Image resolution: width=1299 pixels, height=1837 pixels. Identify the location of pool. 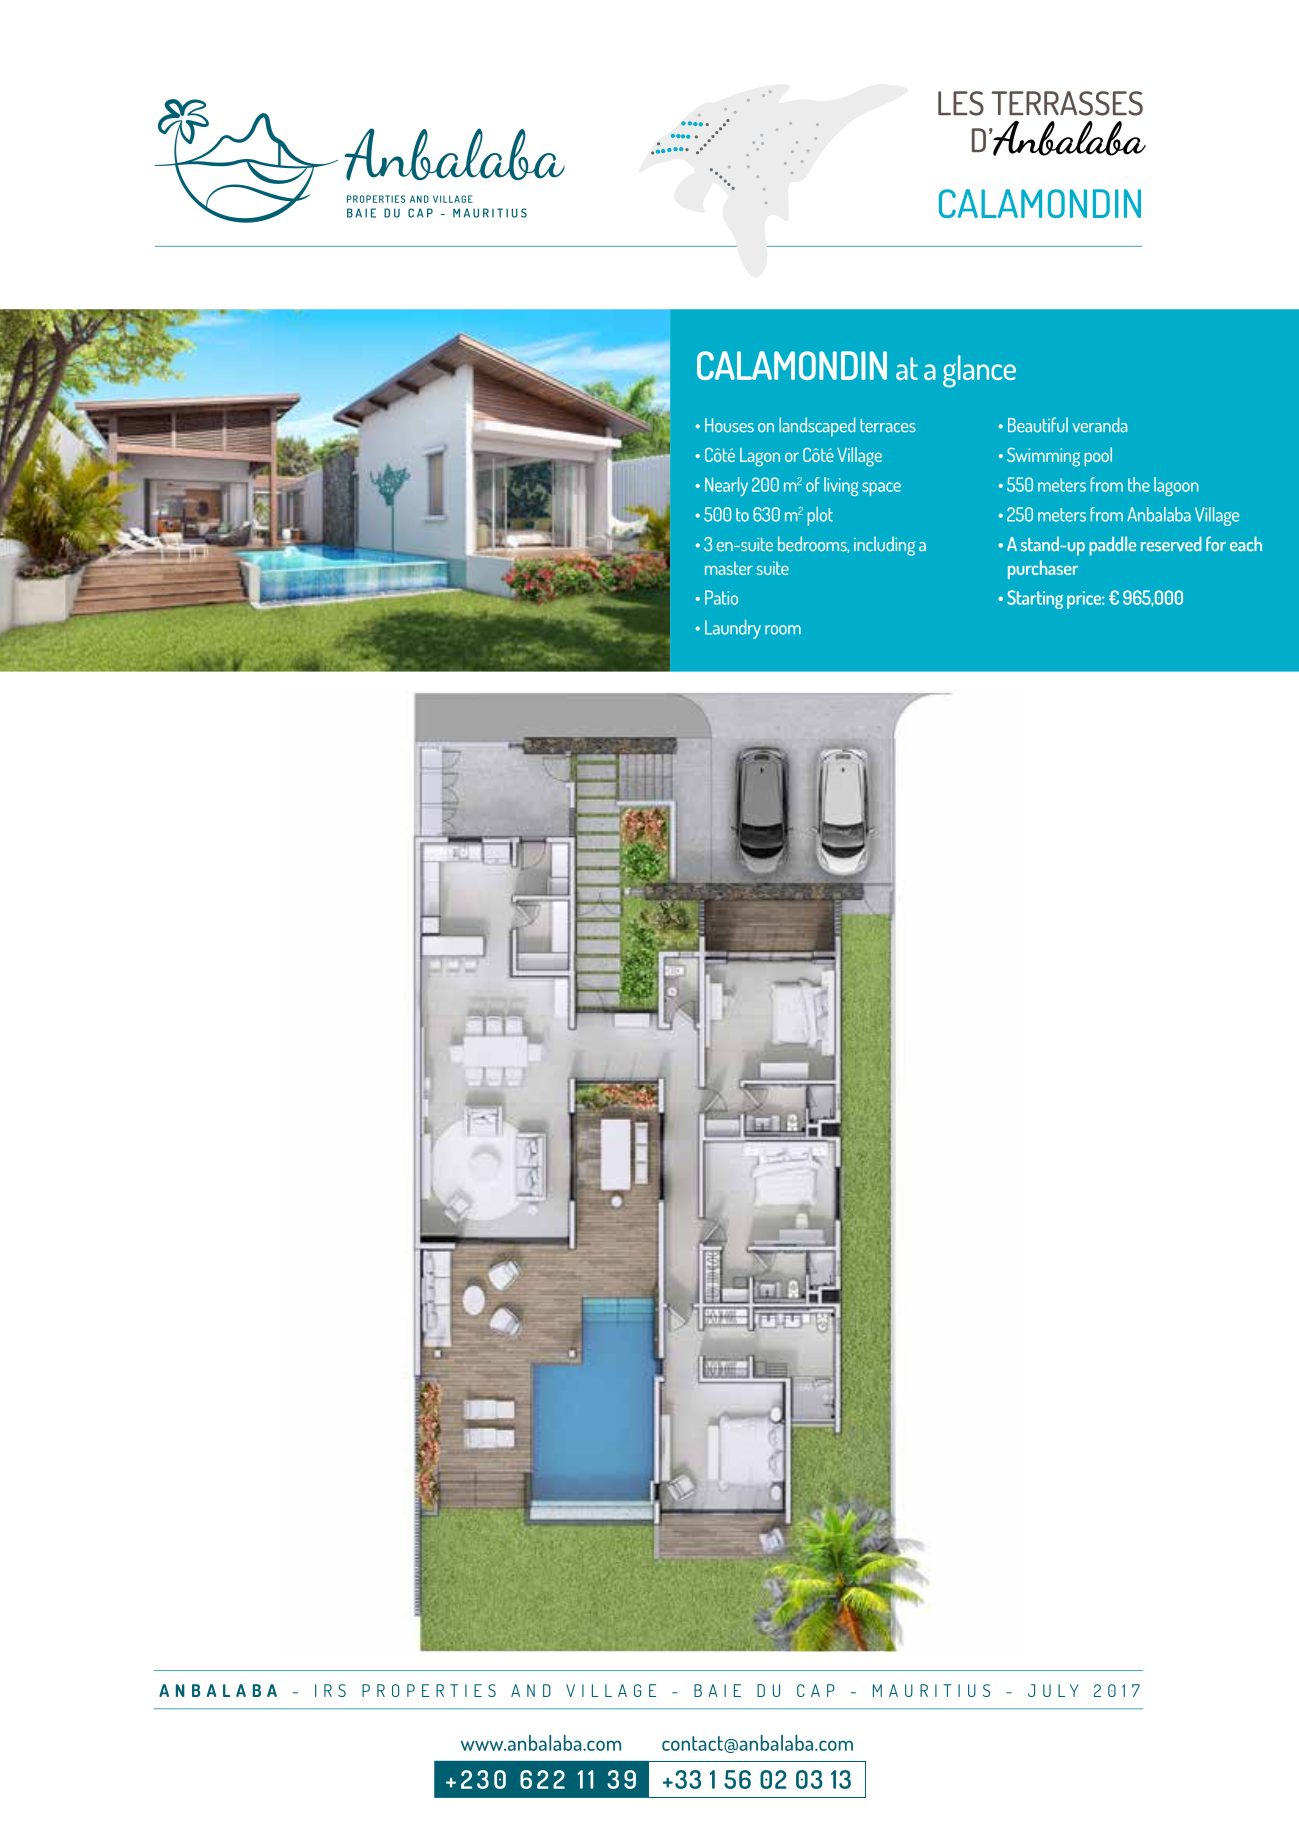
(1098, 457).
